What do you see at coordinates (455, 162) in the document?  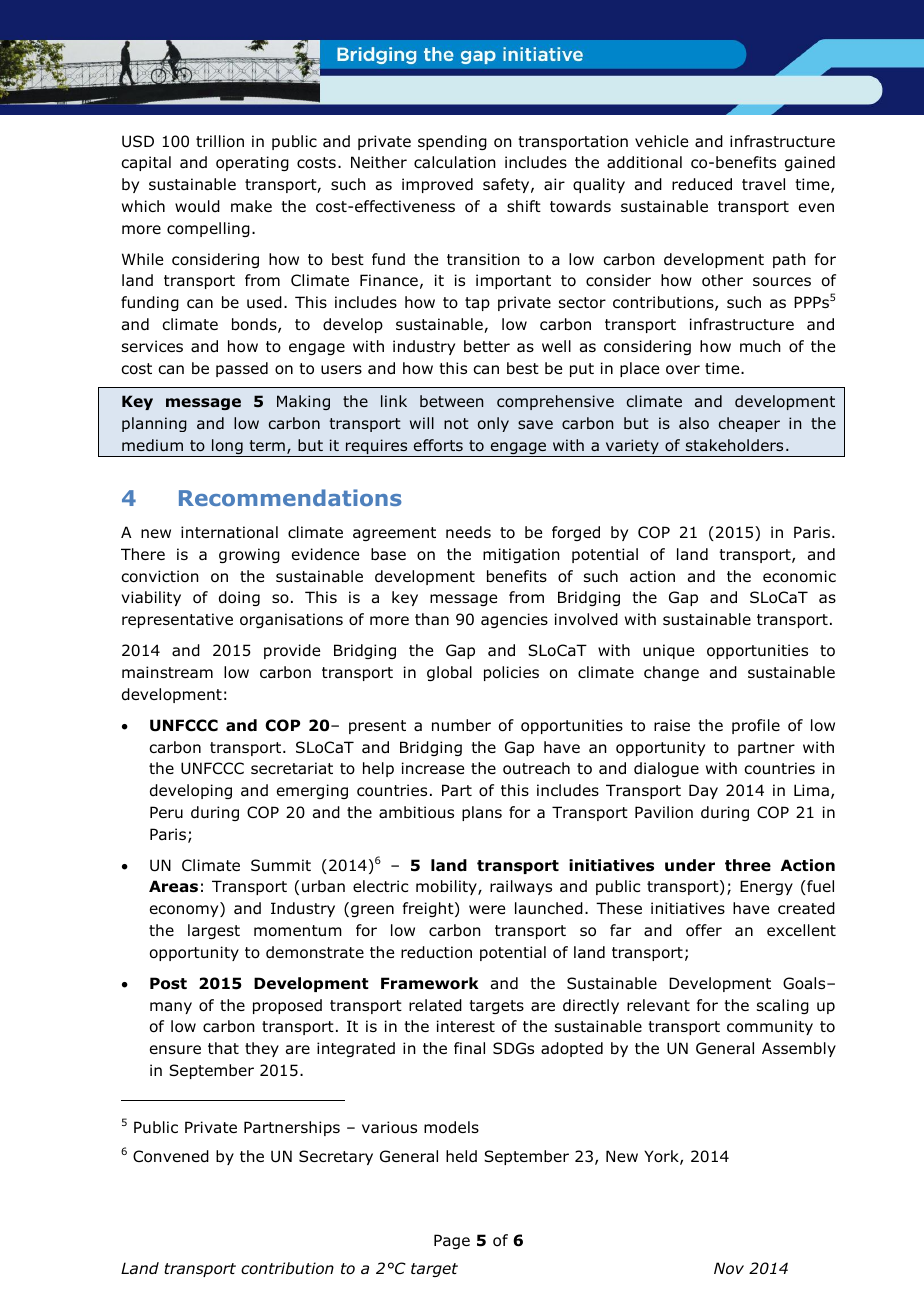 I see `calculation` at bounding box center [455, 162].
